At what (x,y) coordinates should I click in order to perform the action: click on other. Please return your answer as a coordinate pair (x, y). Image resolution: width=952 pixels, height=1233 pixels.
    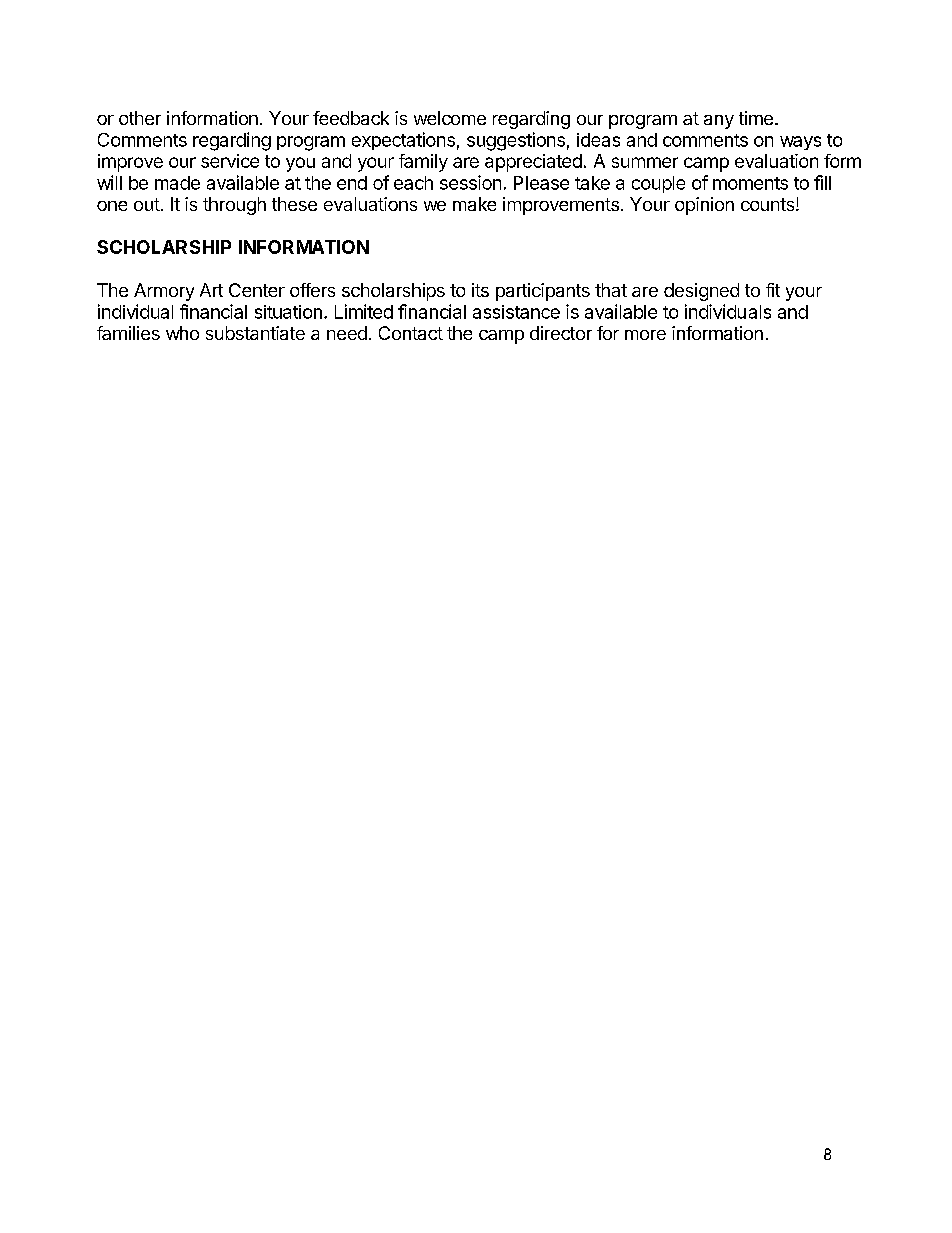
    Looking at the image, I should click on (140, 118).
